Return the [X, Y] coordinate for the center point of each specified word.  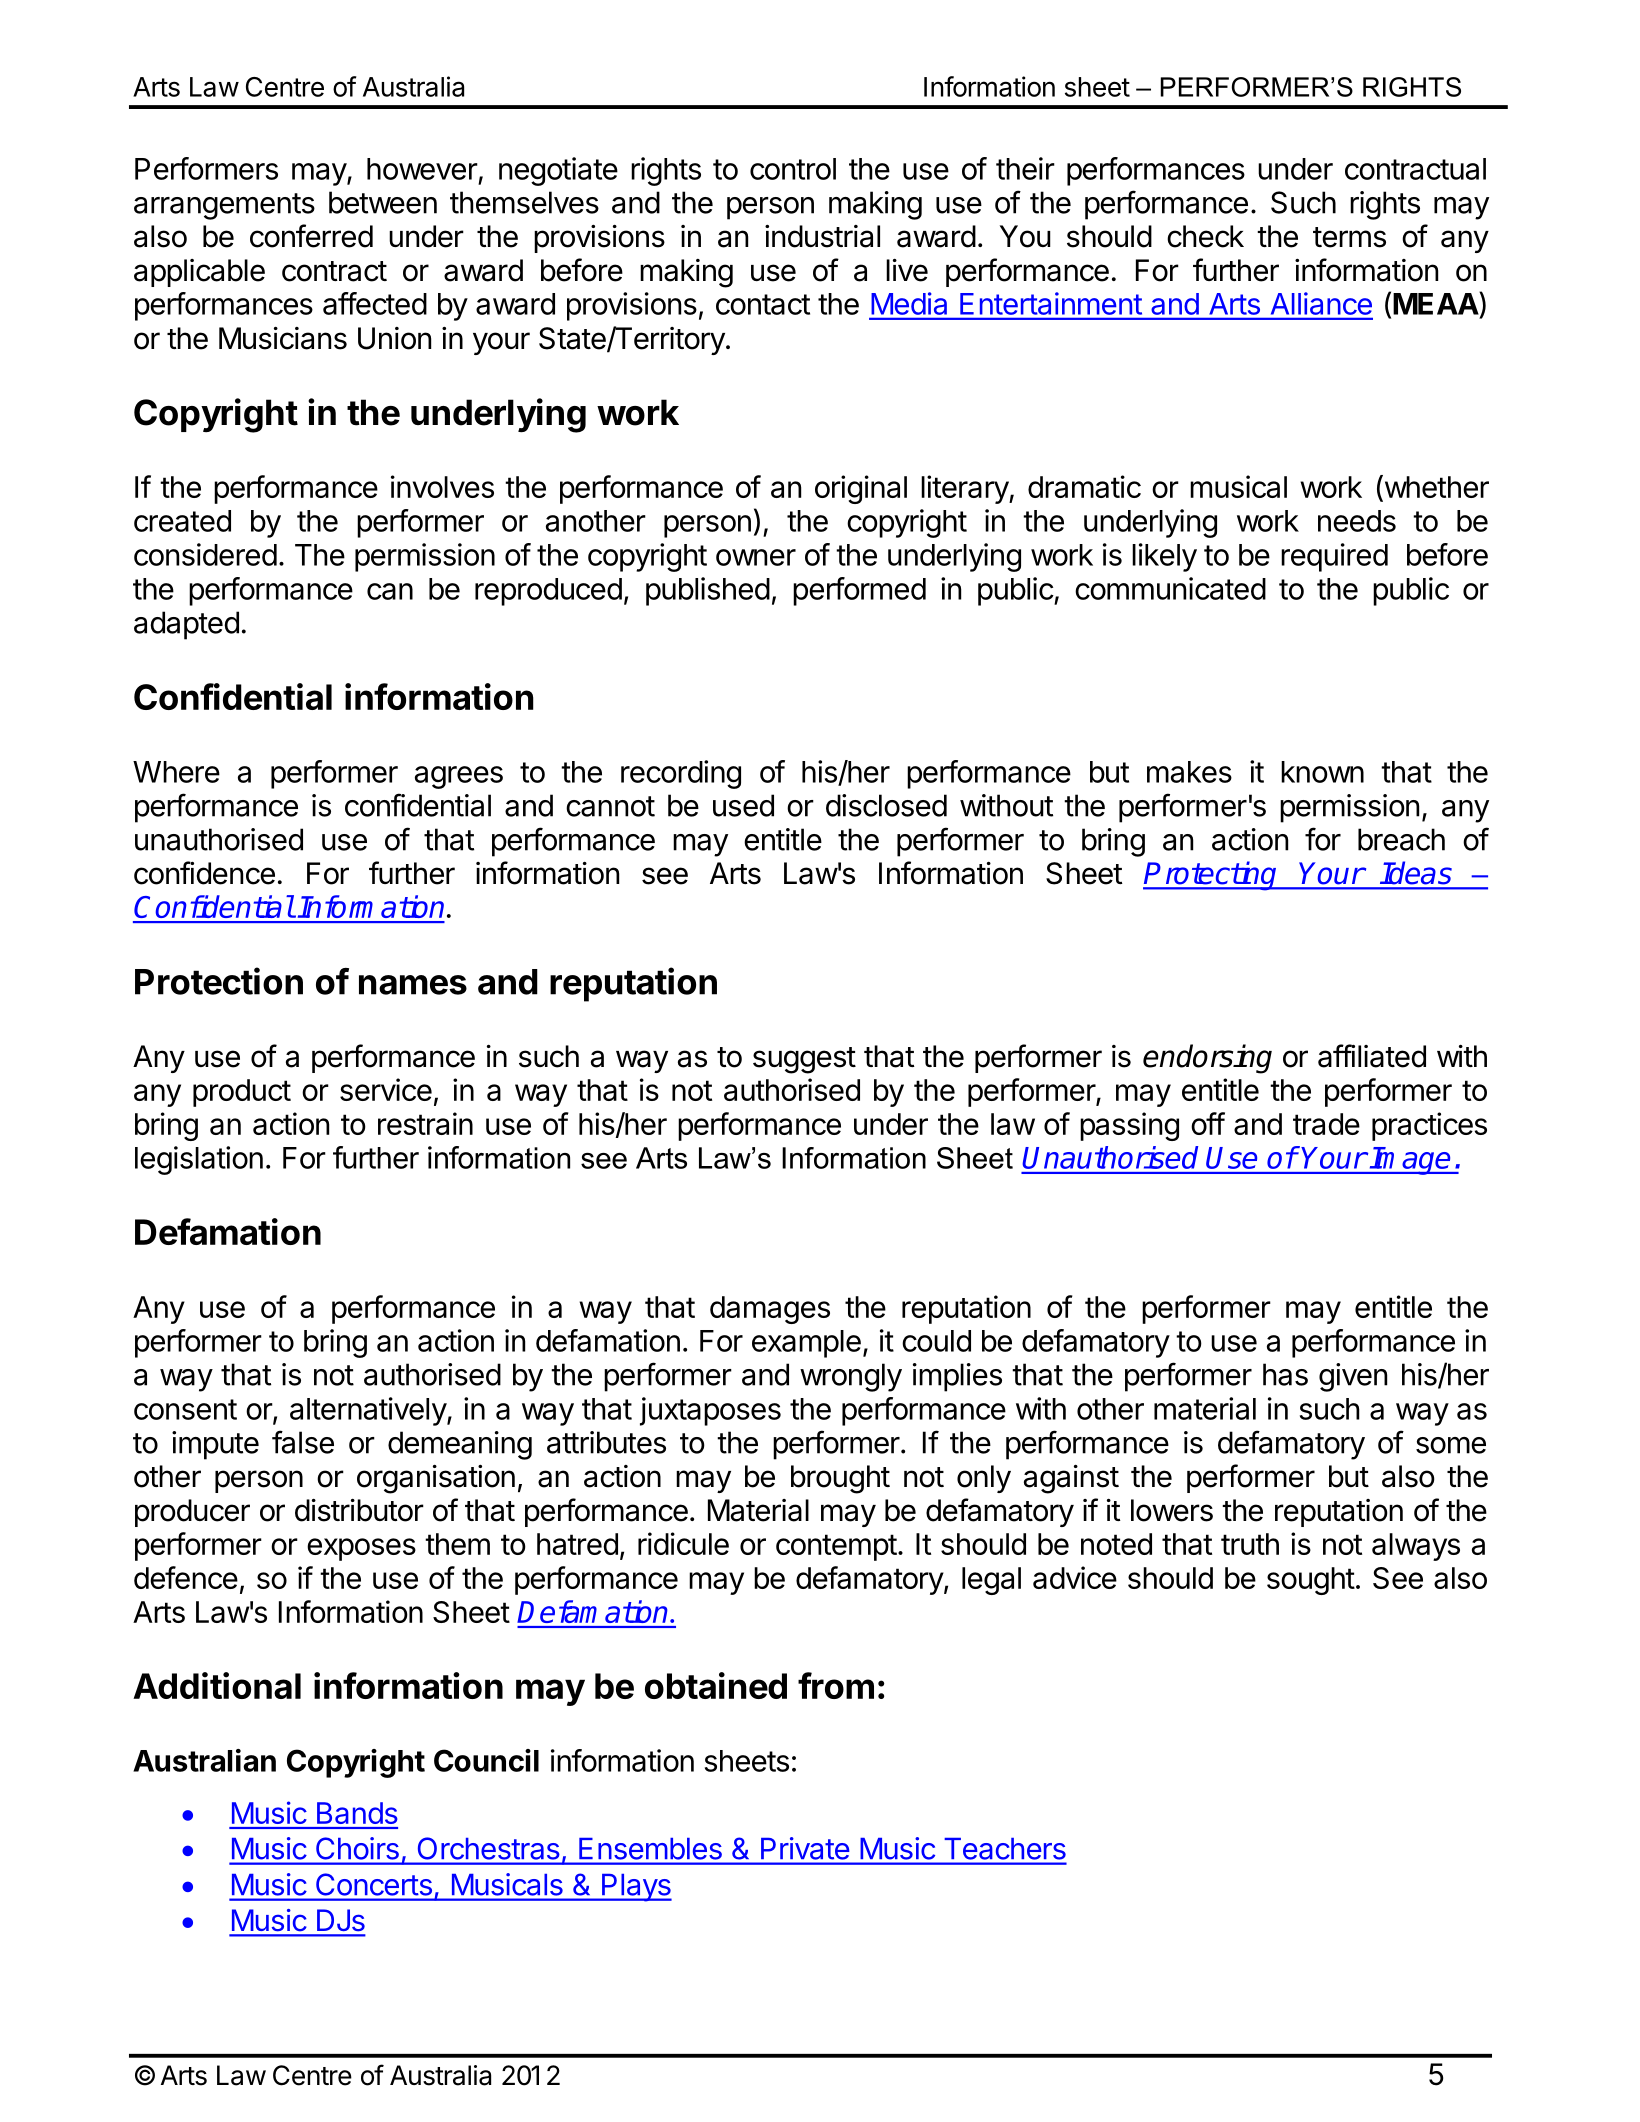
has [1285, 1374]
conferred [311, 236]
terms [1349, 237]
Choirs [357, 1848]
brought [840, 1479]
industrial [822, 236]
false [303, 1442]
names [413, 985]
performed [859, 591]
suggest [804, 1060]
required [1334, 557]
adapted [186, 625]
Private [805, 1848]
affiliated [1372, 1056]
